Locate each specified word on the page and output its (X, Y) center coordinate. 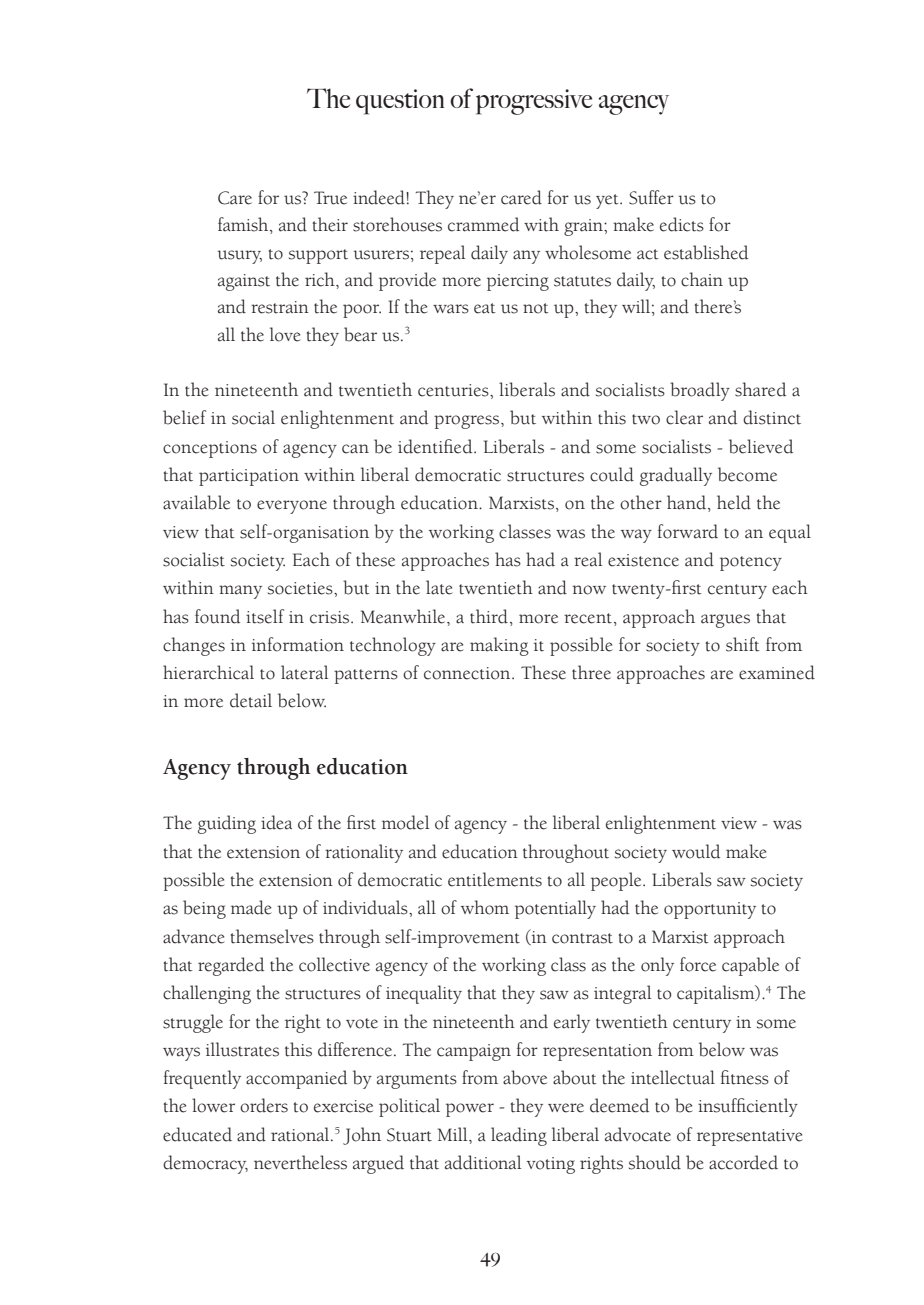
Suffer (651, 197)
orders (264, 1105)
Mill (454, 1134)
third (489, 616)
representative (750, 1137)
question (400, 102)
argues (725, 621)
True (330, 198)
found (217, 616)
